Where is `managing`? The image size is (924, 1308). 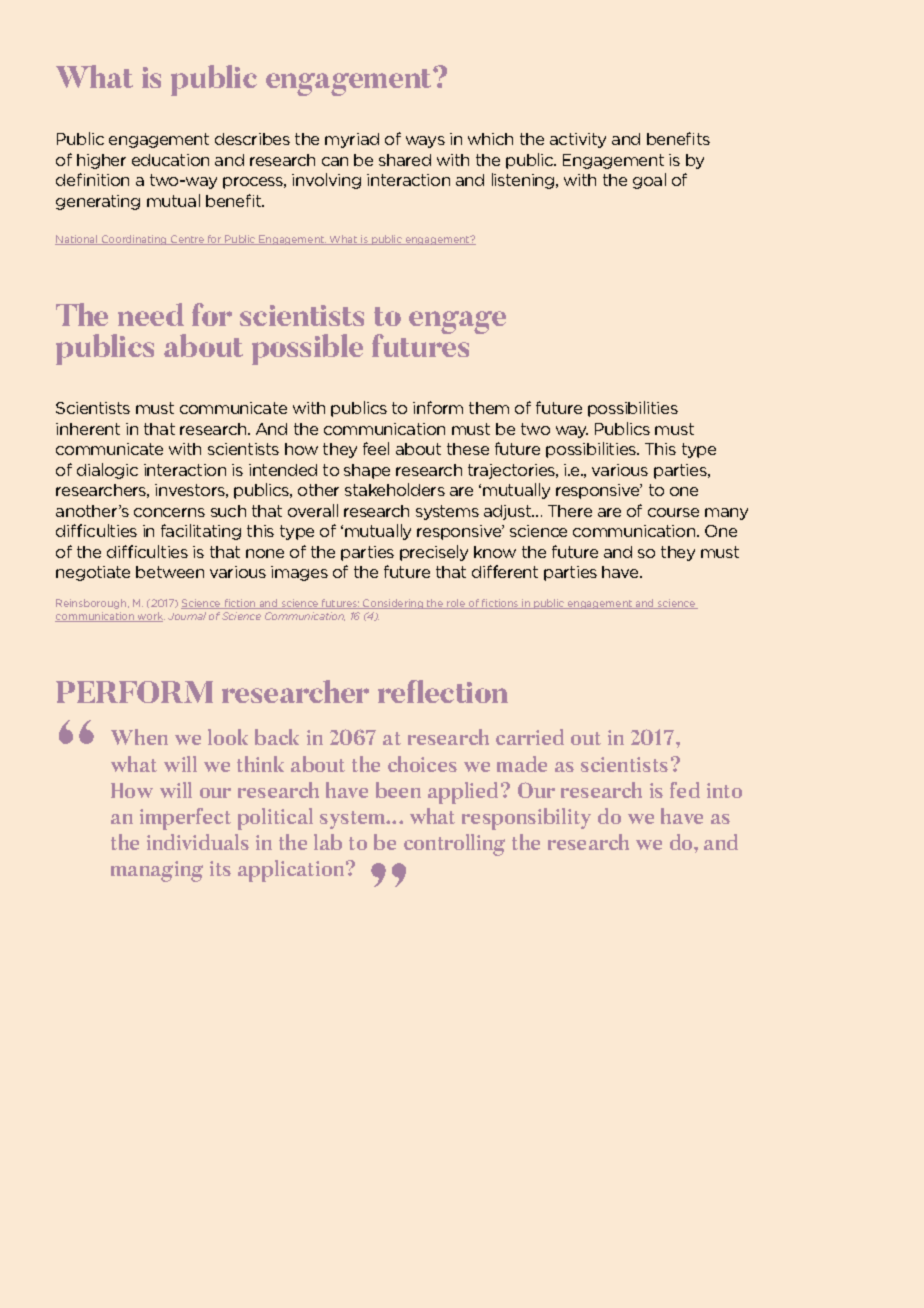
managing is located at coordinates (157, 871).
